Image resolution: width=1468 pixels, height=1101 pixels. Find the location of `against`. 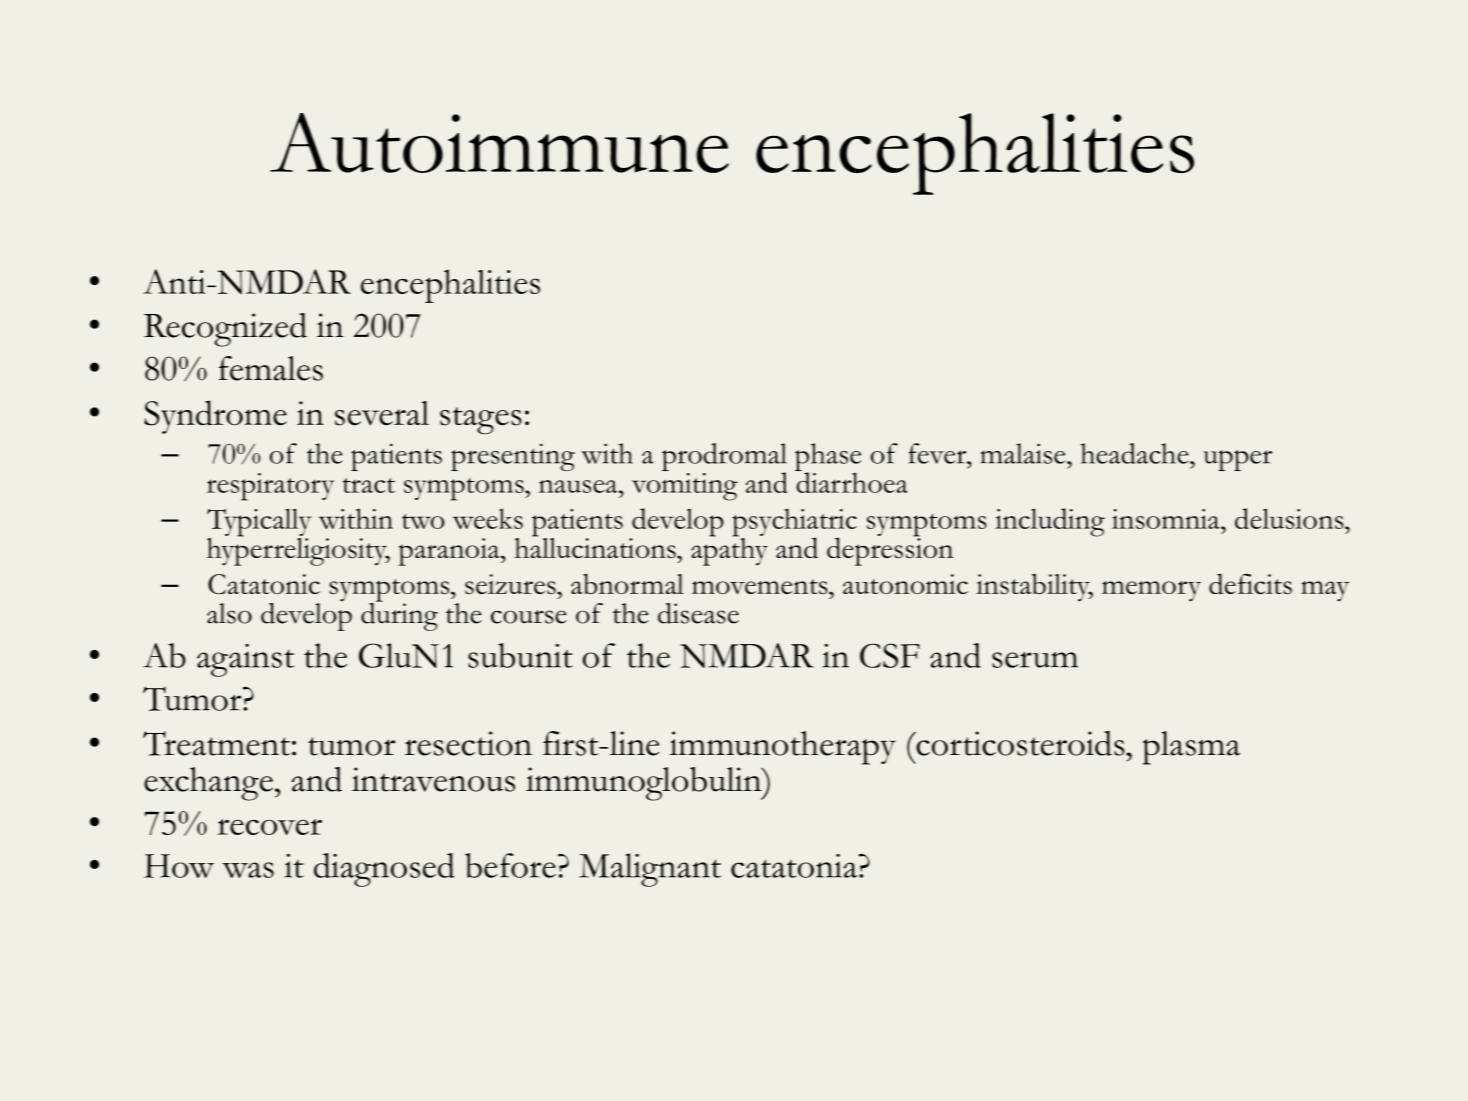

against is located at coordinates (245, 660).
